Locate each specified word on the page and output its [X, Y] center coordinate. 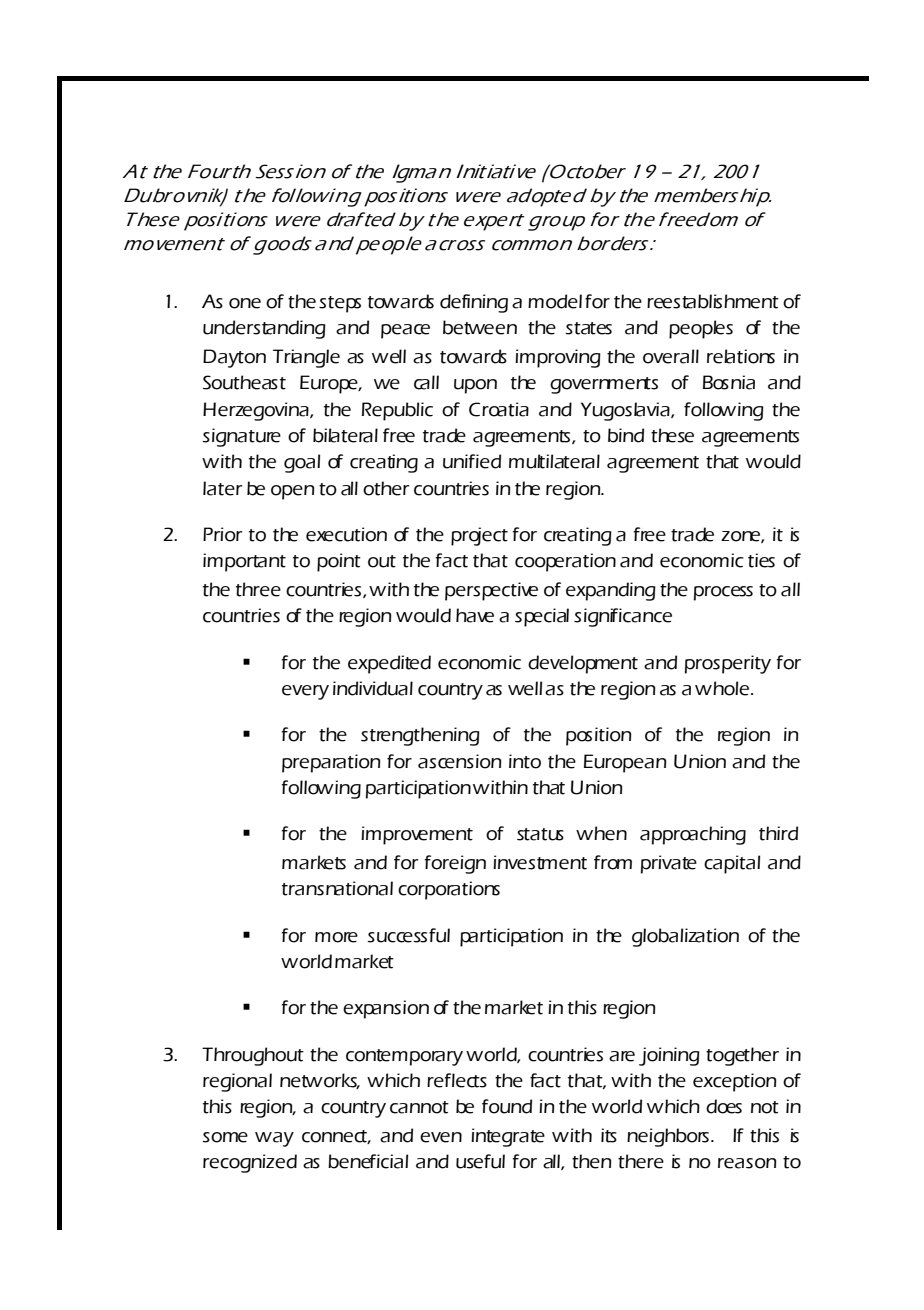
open [293, 492]
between [480, 327]
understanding [264, 329]
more [336, 937]
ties [761, 560]
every [305, 692]
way [274, 1139]
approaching [693, 835]
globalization [685, 937]
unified [472, 461]
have [475, 615]
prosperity [728, 664]
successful [408, 935]
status [540, 834]
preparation [331, 763]
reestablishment [713, 301]
